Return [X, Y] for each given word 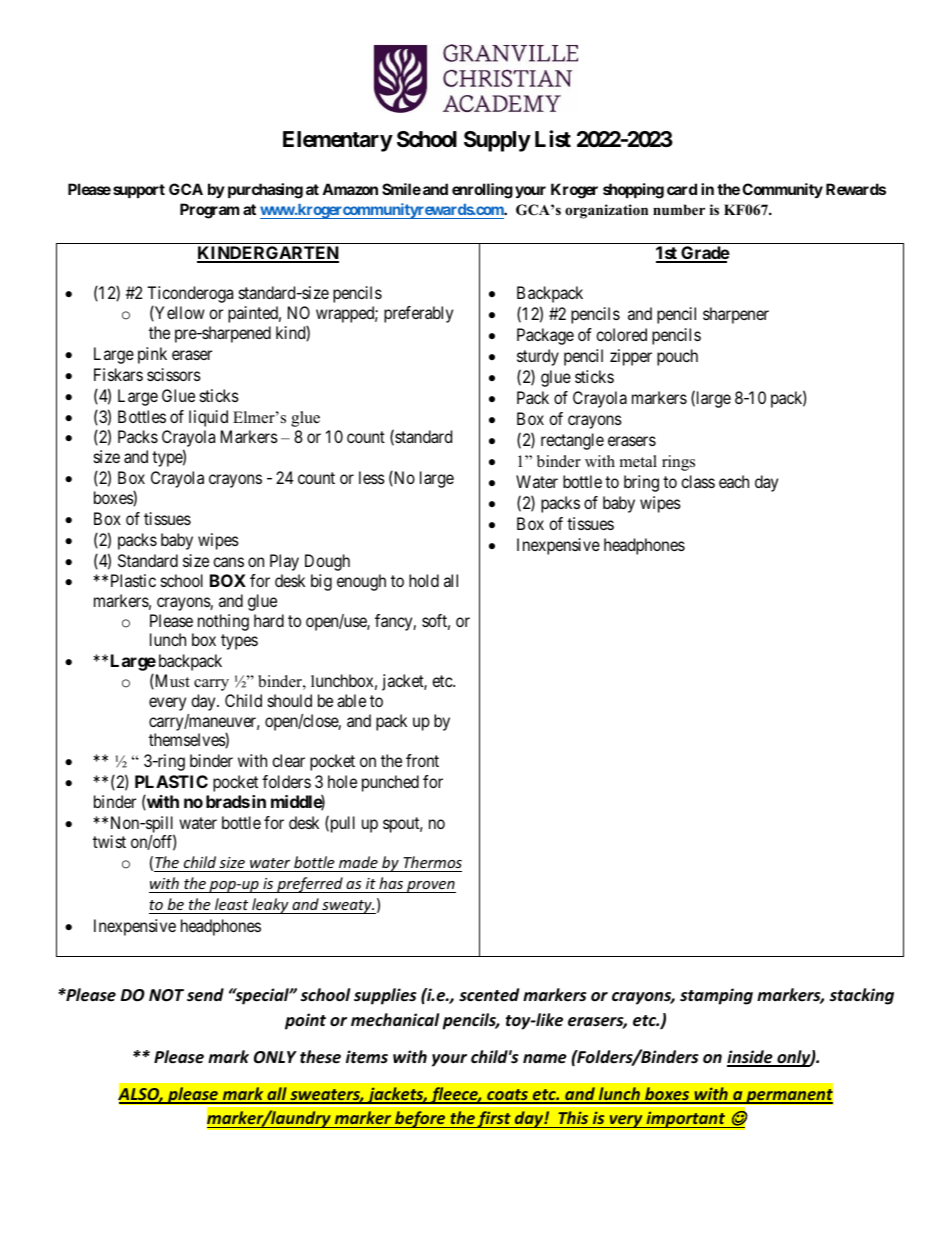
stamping [716, 996]
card [682, 189]
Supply [497, 141]
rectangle [572, 441]
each [734, 481]
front [422, 760]
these [320, 1056]
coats [507, 1096]
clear [288, 760]
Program [209, 211]
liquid [208, 418]
